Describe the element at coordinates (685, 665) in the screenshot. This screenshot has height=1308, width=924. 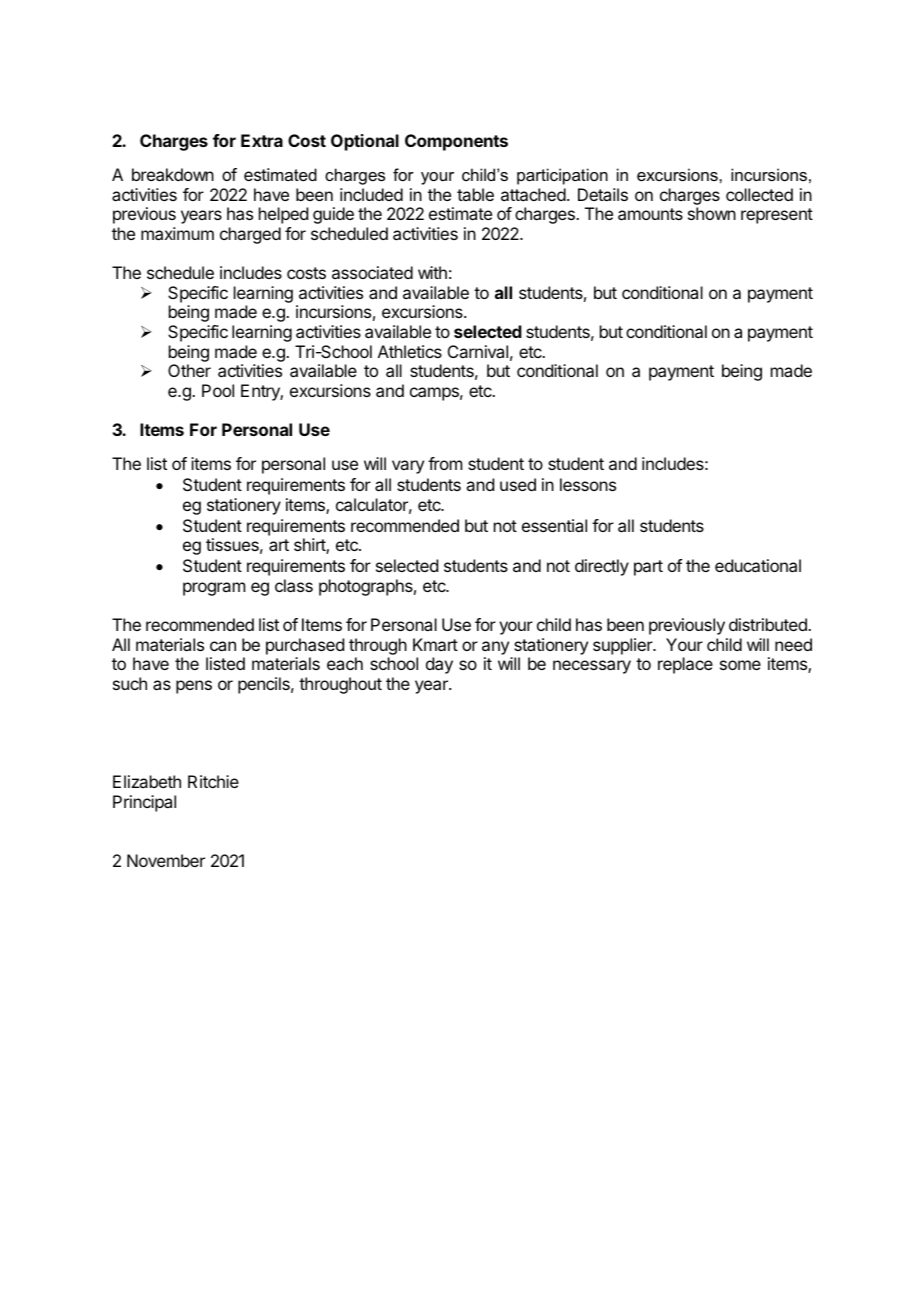
I see `replace` at that location.
